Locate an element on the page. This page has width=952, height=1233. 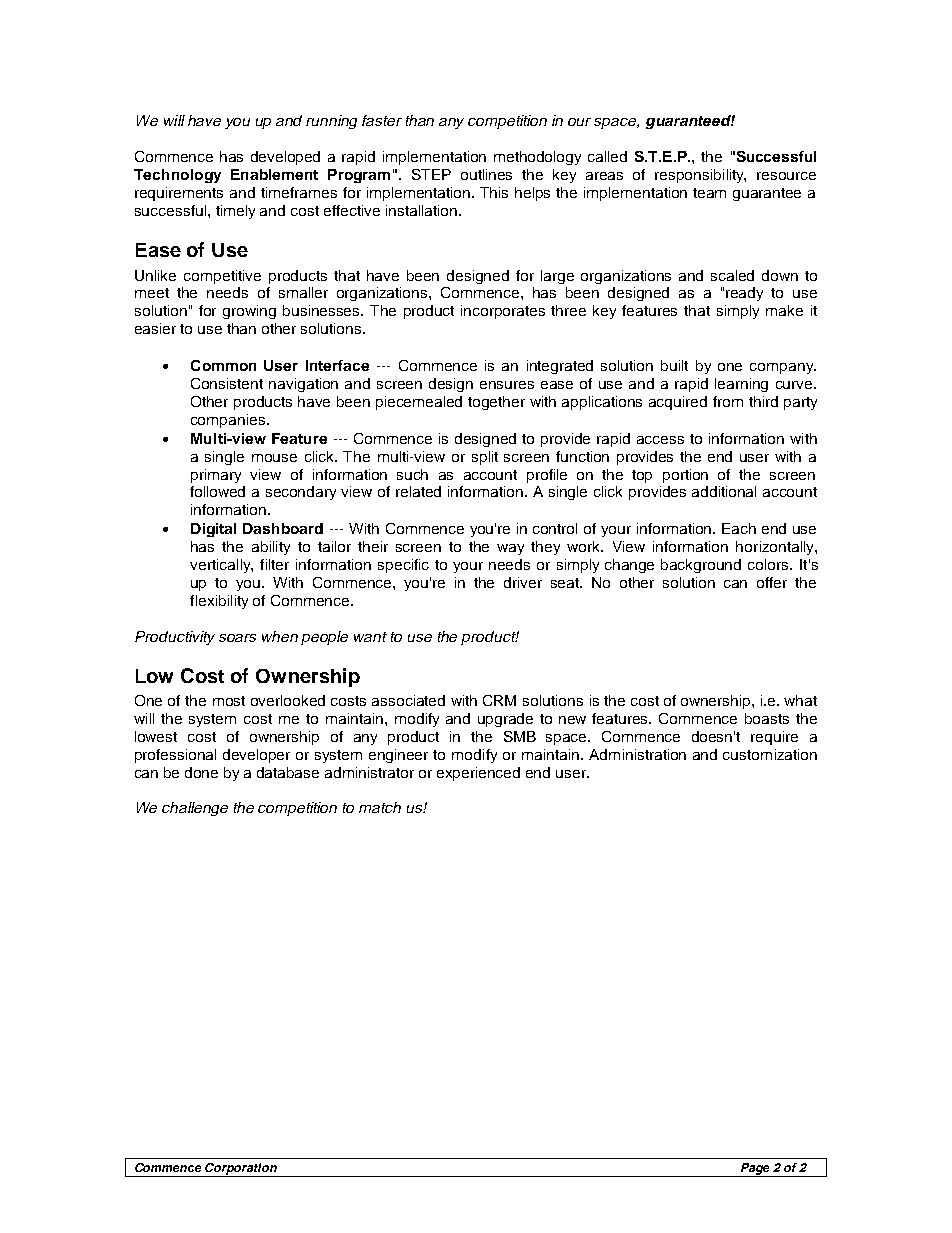
driver is located at coordinates (523, 582).
